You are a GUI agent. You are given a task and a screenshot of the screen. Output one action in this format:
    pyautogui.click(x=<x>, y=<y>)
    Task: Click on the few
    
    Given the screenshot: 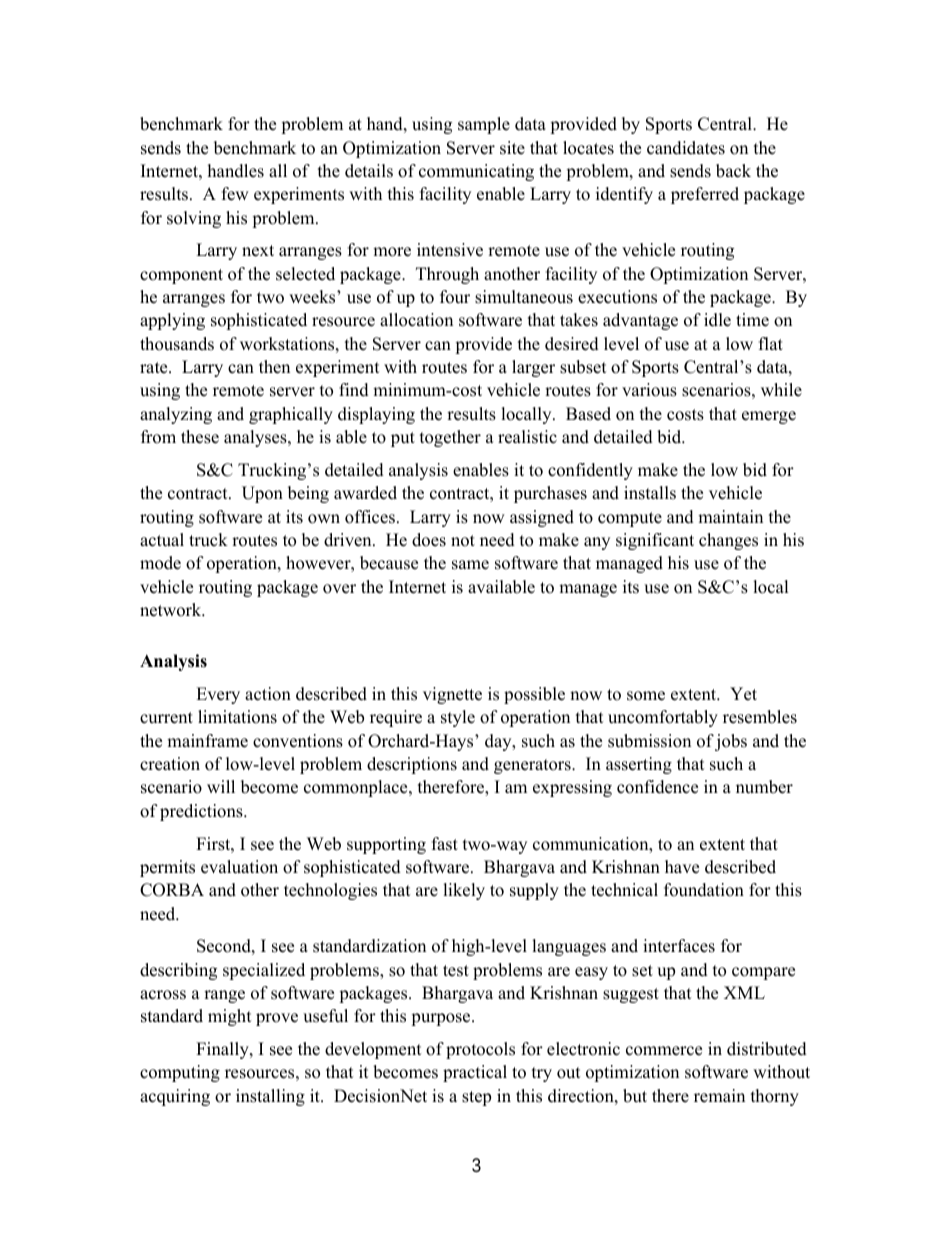 What is the action you would take?
    pyautogui.click(x=235, y=194)
